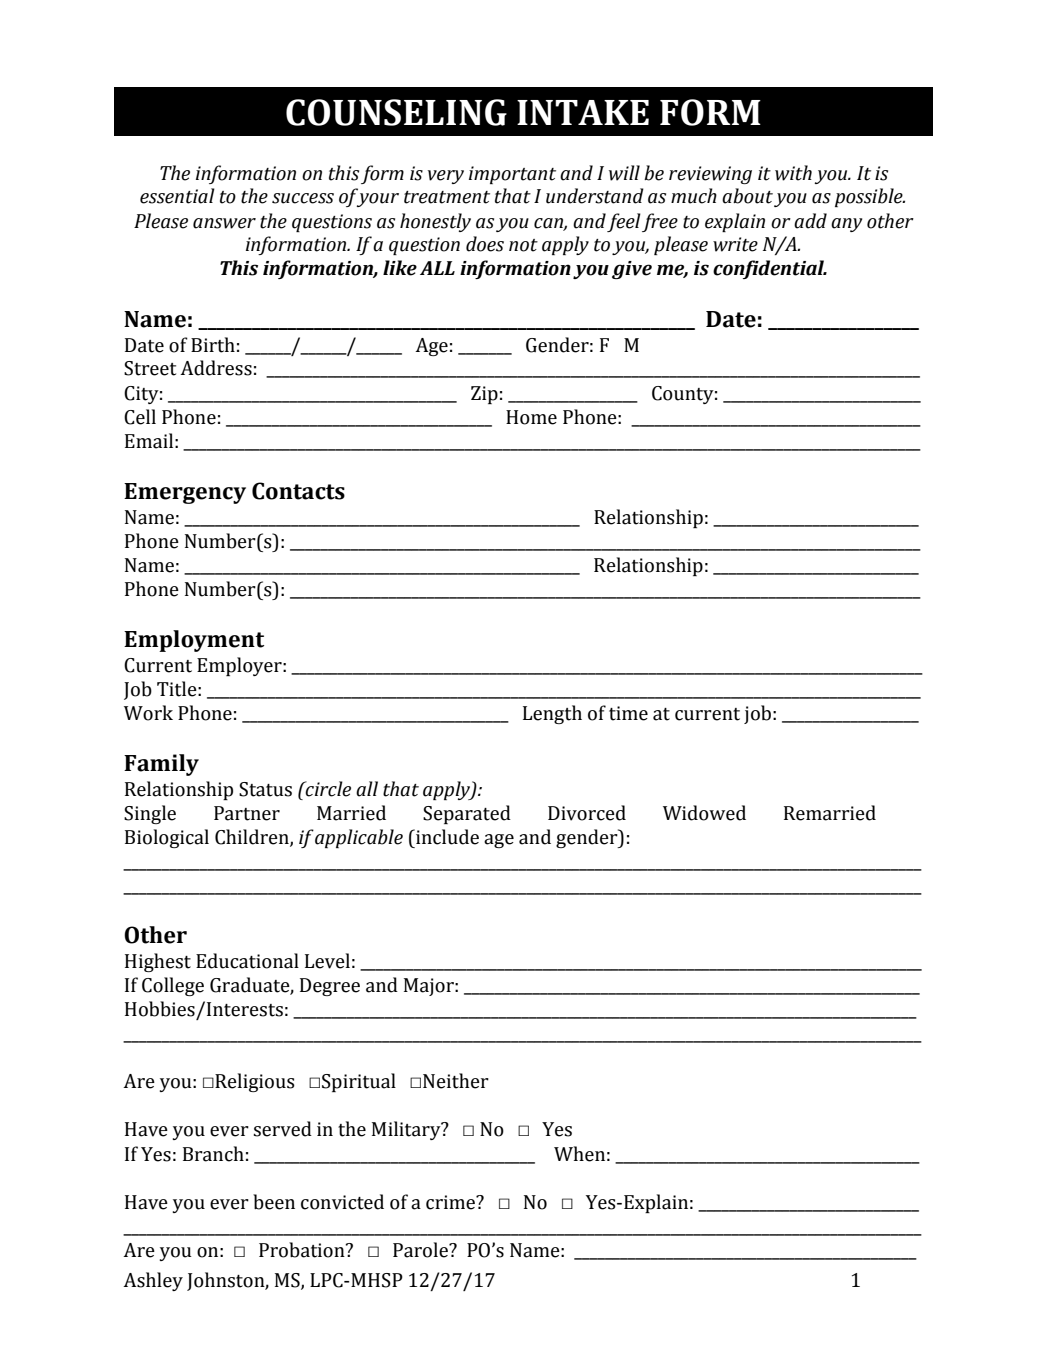 This screenshot has height=1352, width=1045. What do you see at coordinates (793, 173) in the screenshot?
I see `with` at bounding box center [793, 173].
